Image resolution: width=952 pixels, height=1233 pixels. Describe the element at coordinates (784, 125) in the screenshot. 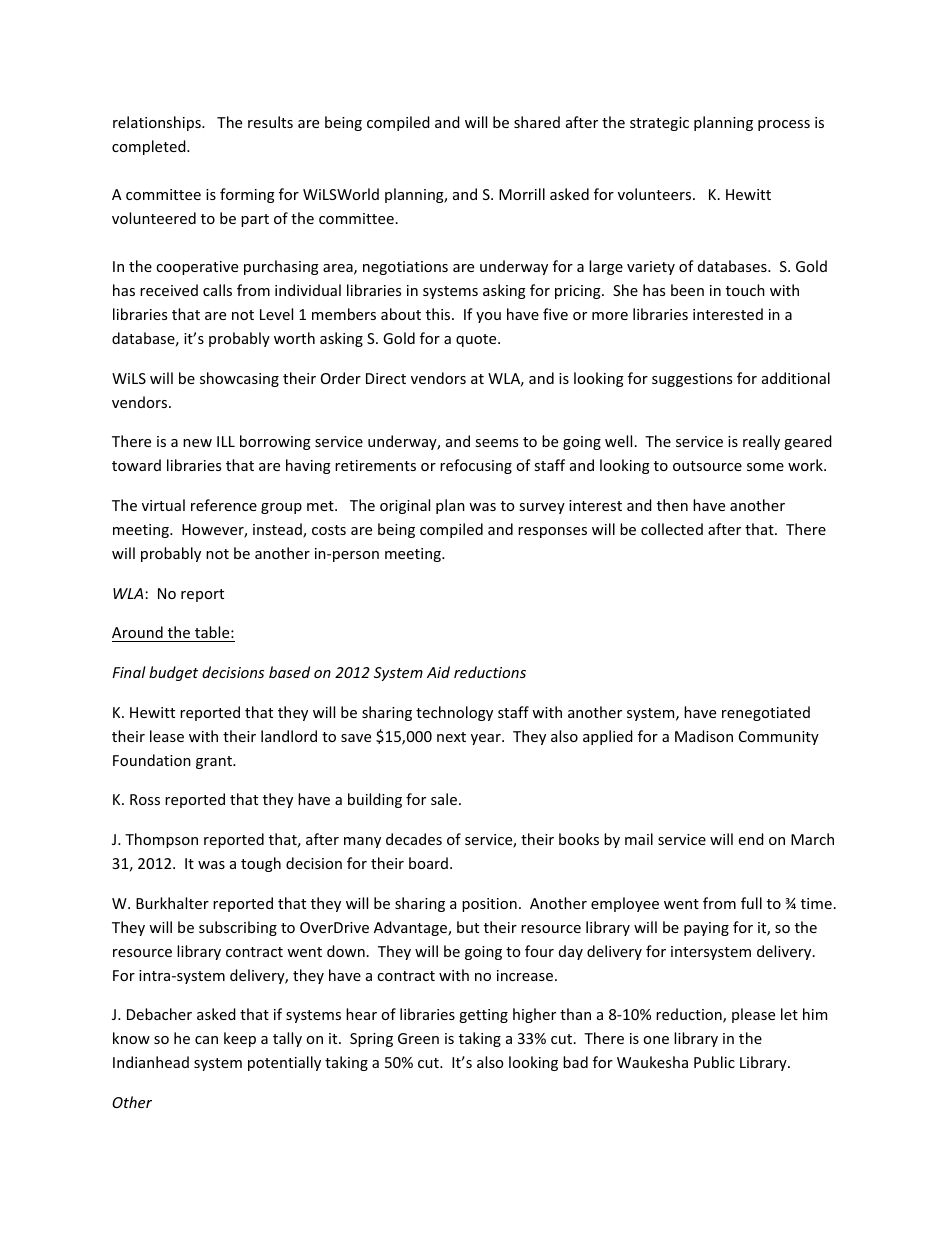

I see `process` at that location.
